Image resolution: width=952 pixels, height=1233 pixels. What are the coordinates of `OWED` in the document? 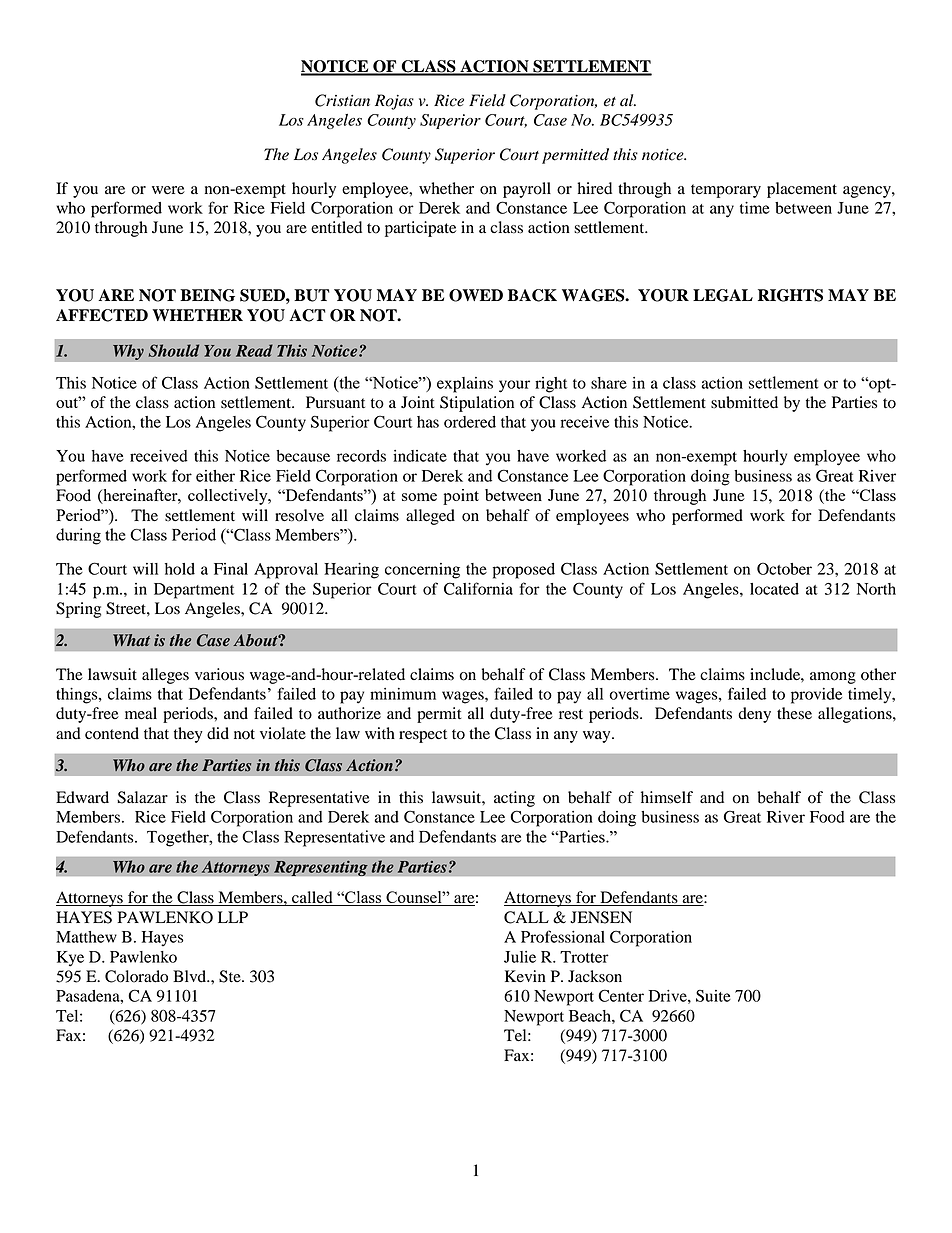 It's located at (476, 295).
